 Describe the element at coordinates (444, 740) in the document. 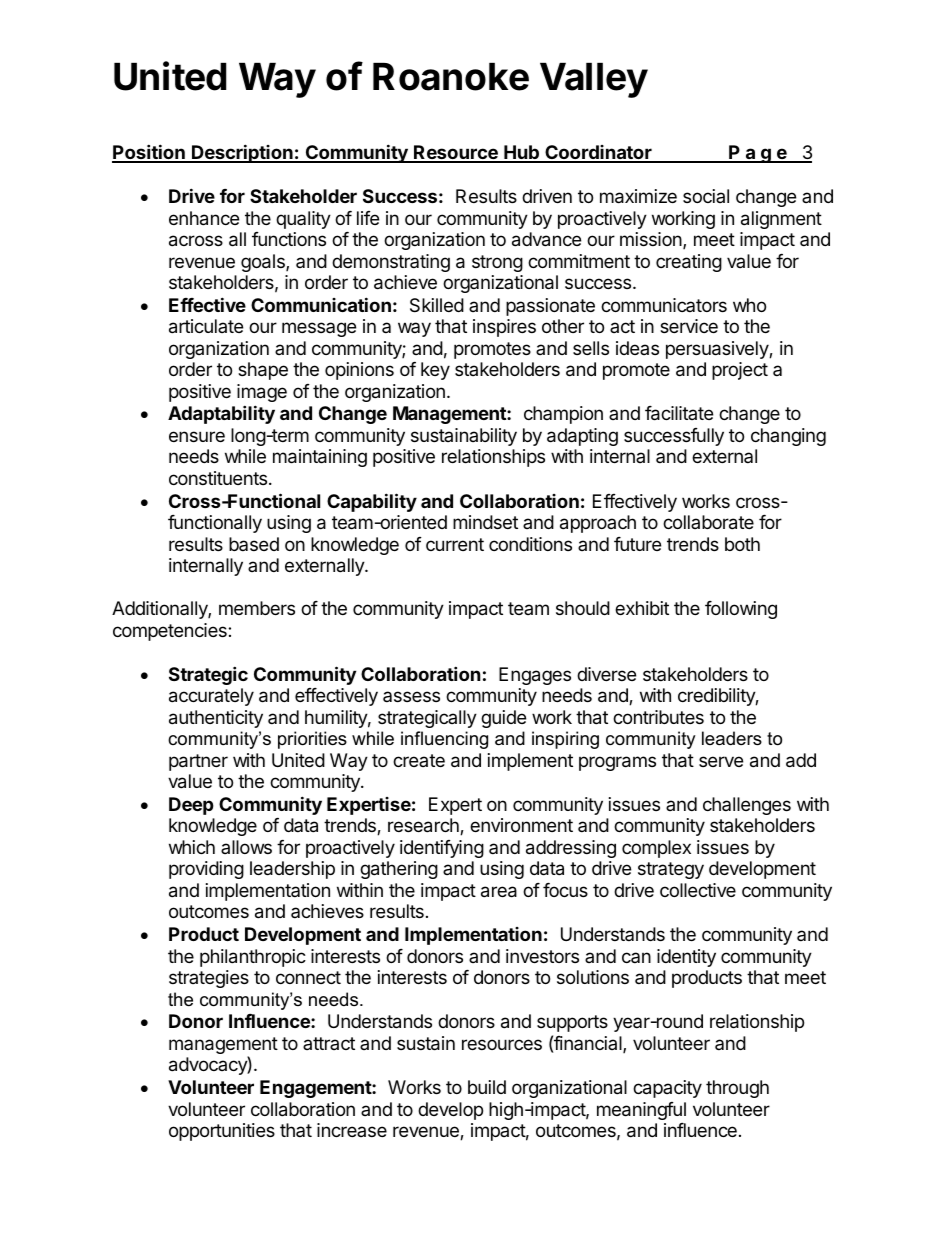

I see `influencing` at that location.
